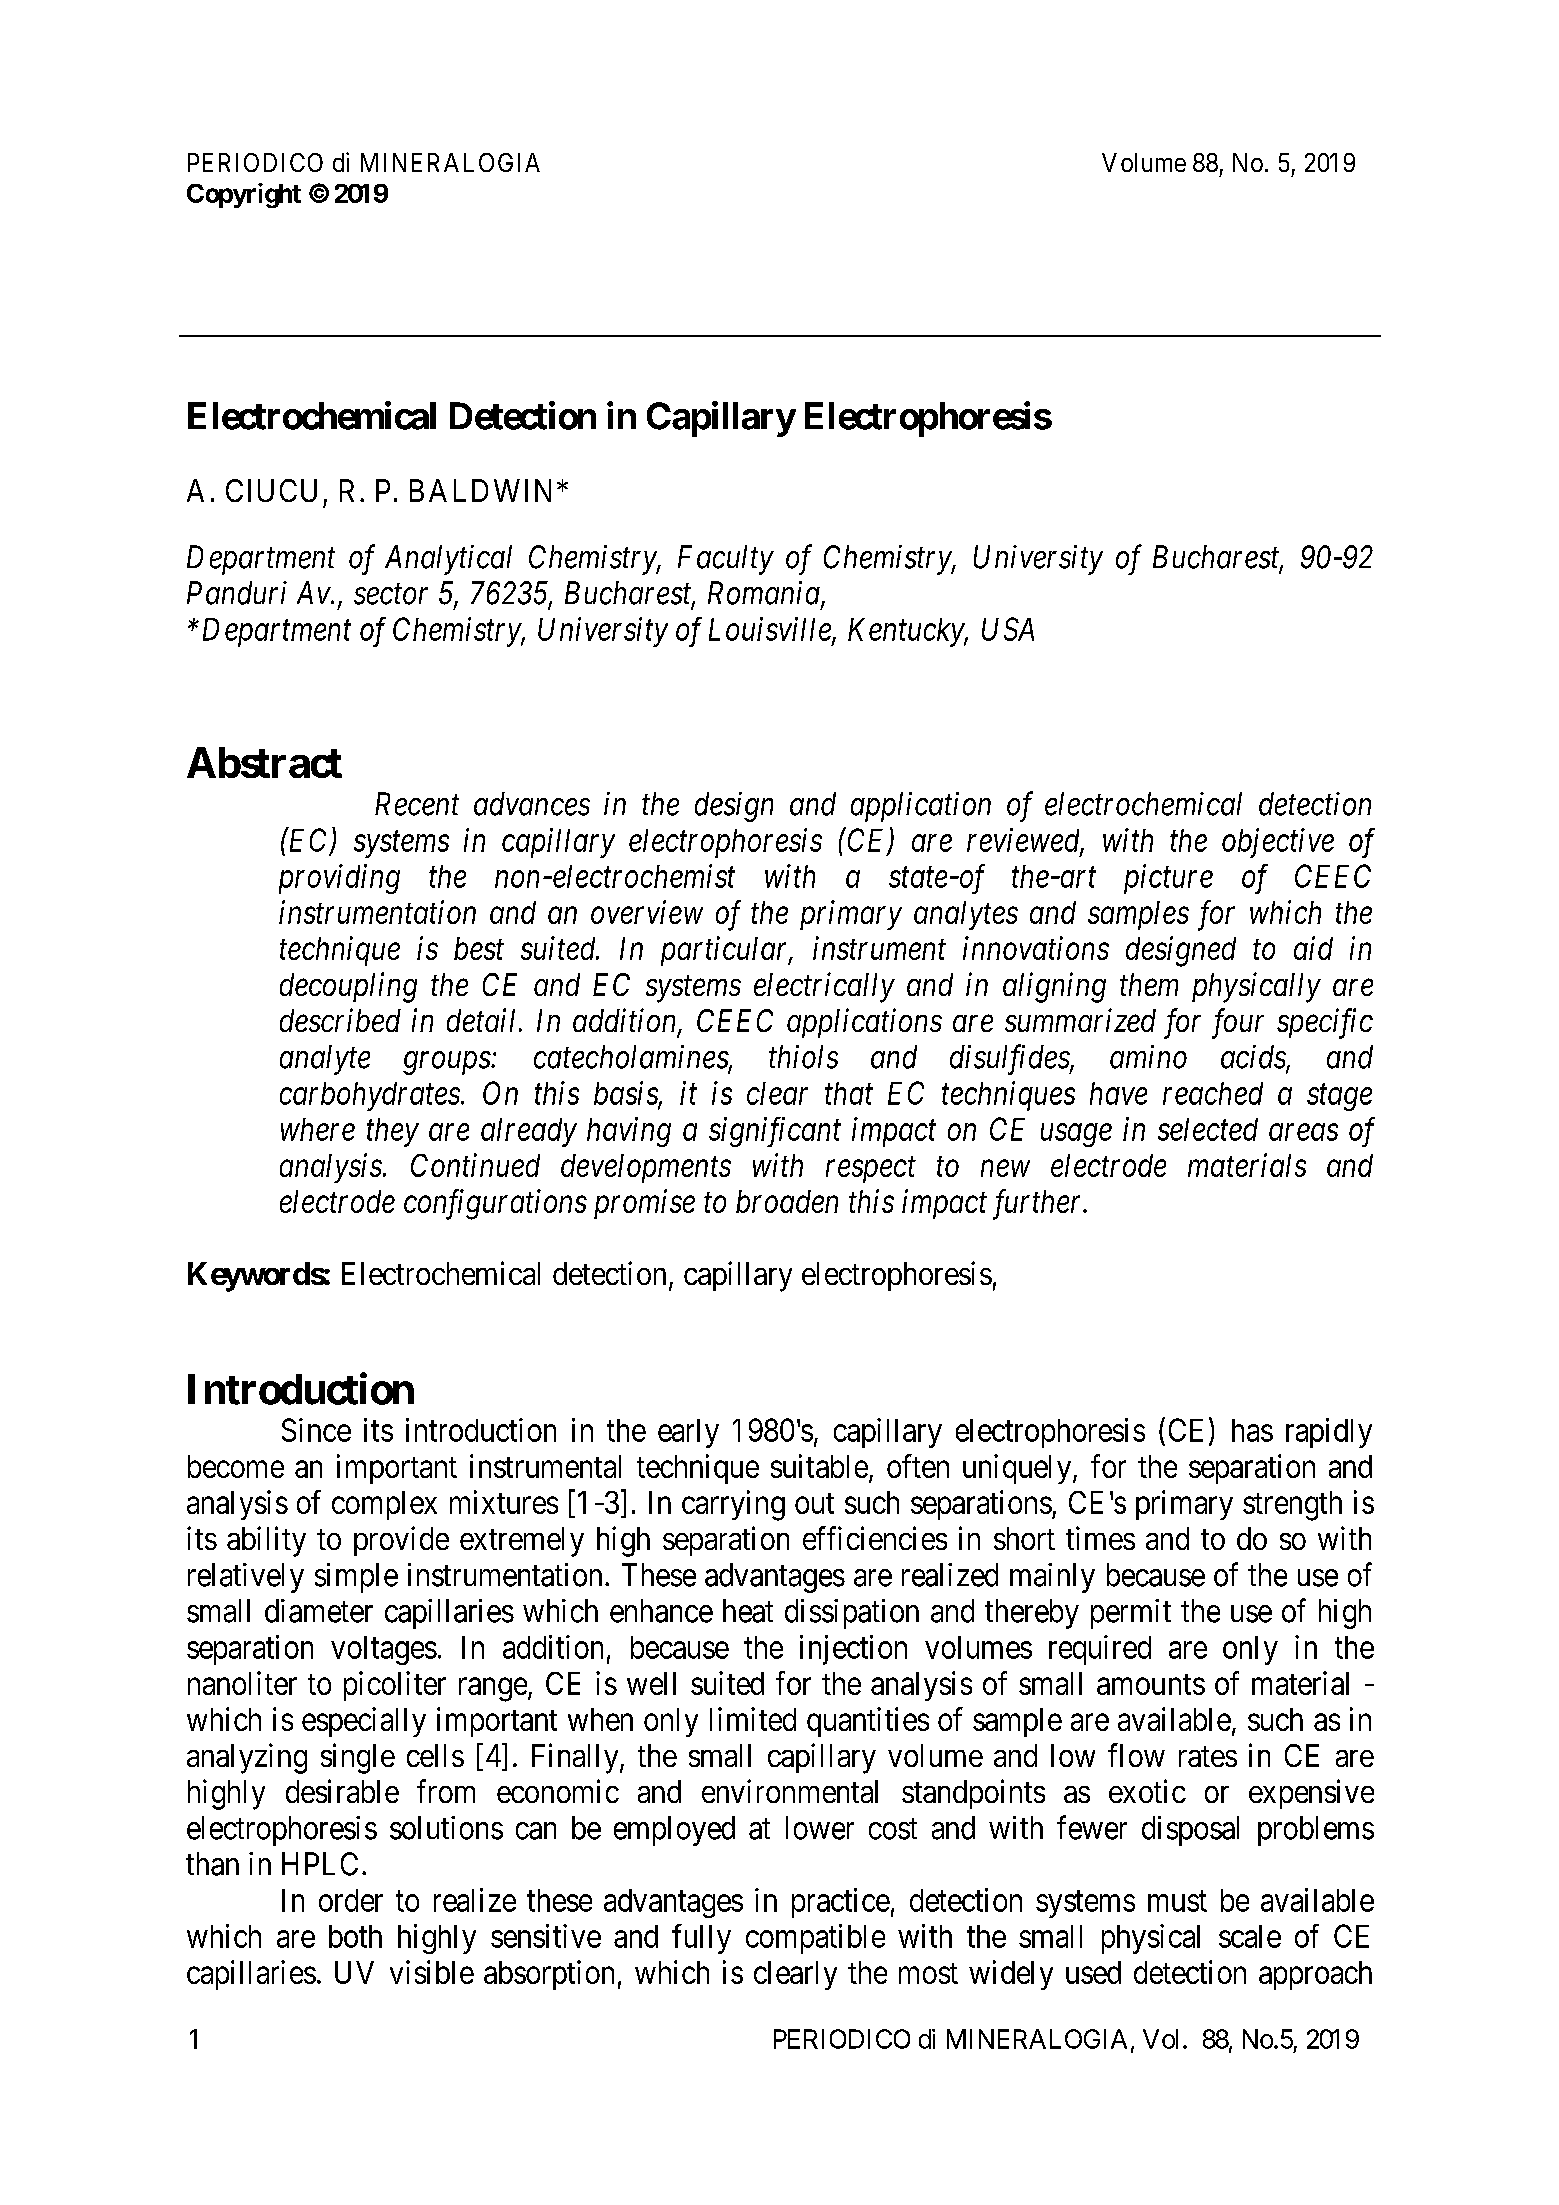 The height and width of the screenshot is (2205, 1559). I want to click on Romania, so click(765, 594).
